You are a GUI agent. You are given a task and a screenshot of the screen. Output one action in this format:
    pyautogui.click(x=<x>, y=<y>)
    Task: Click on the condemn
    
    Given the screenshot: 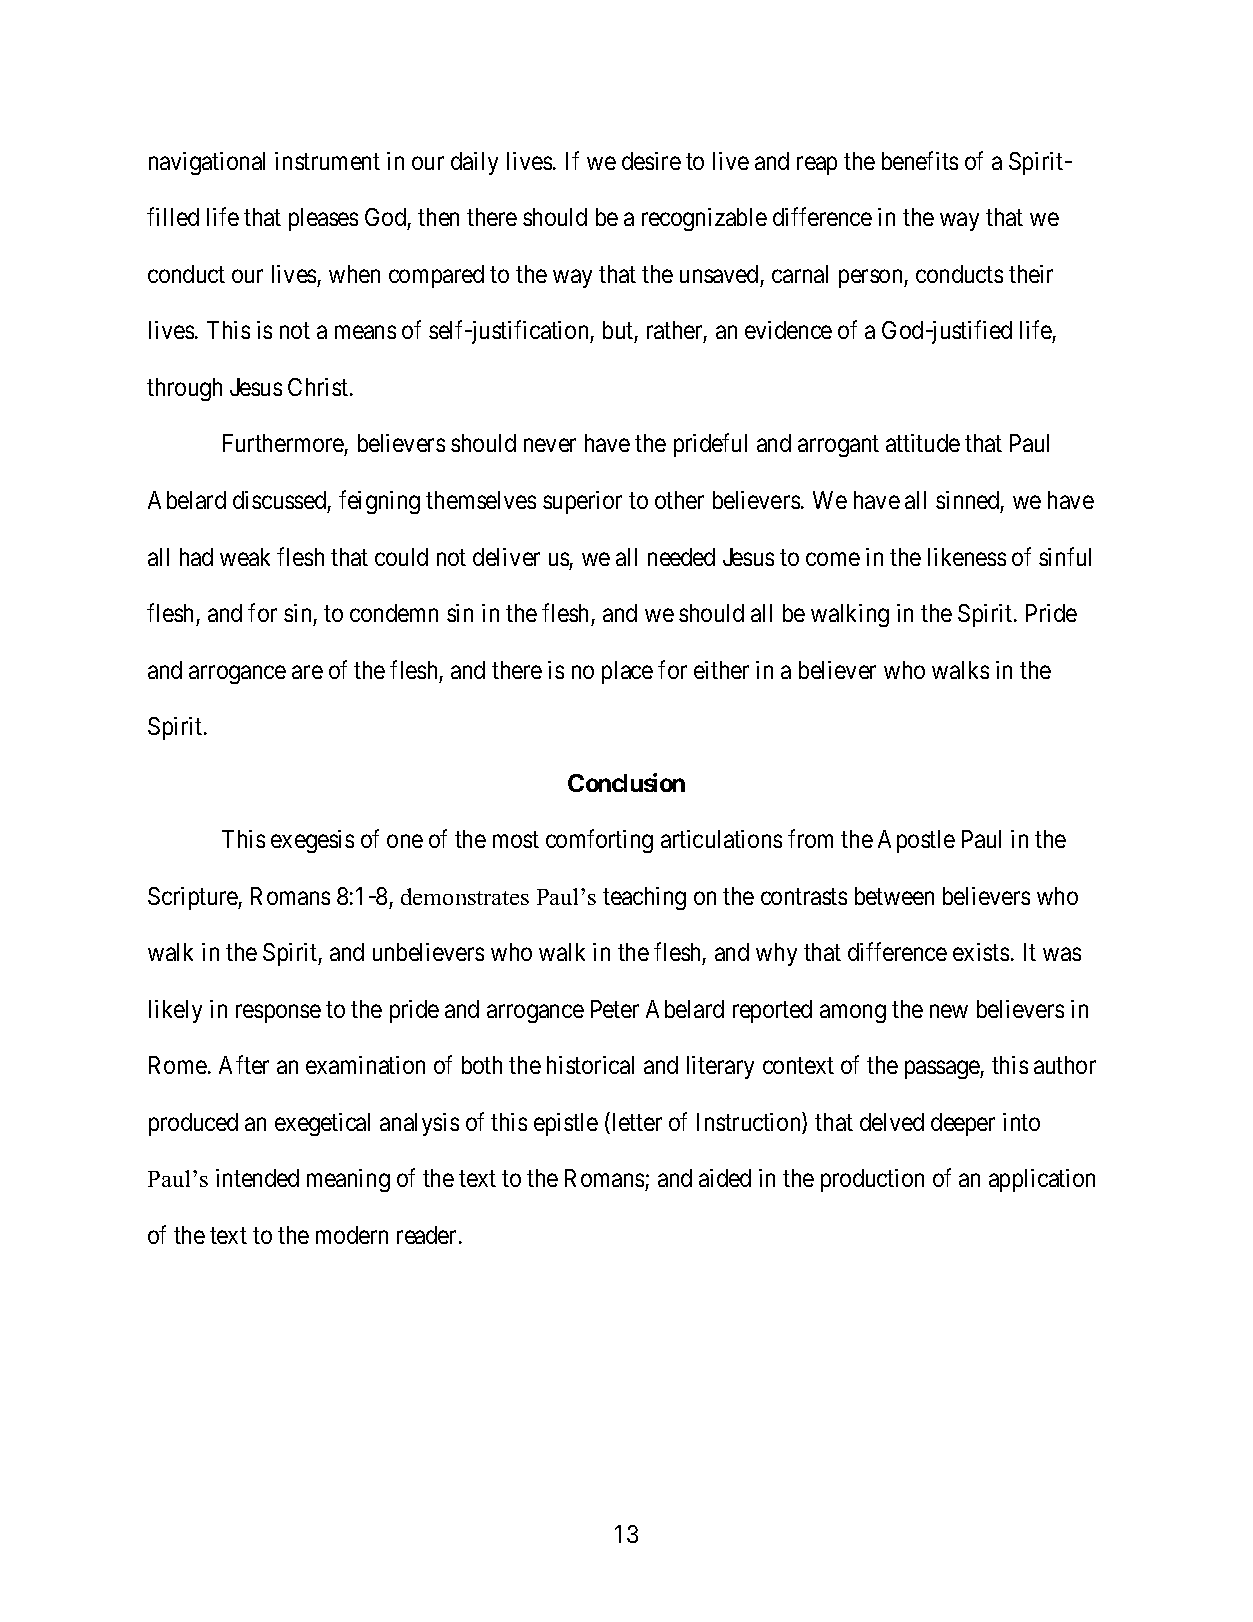 What is the action you would take?
    pyautogui.click(x=394, y=613)
